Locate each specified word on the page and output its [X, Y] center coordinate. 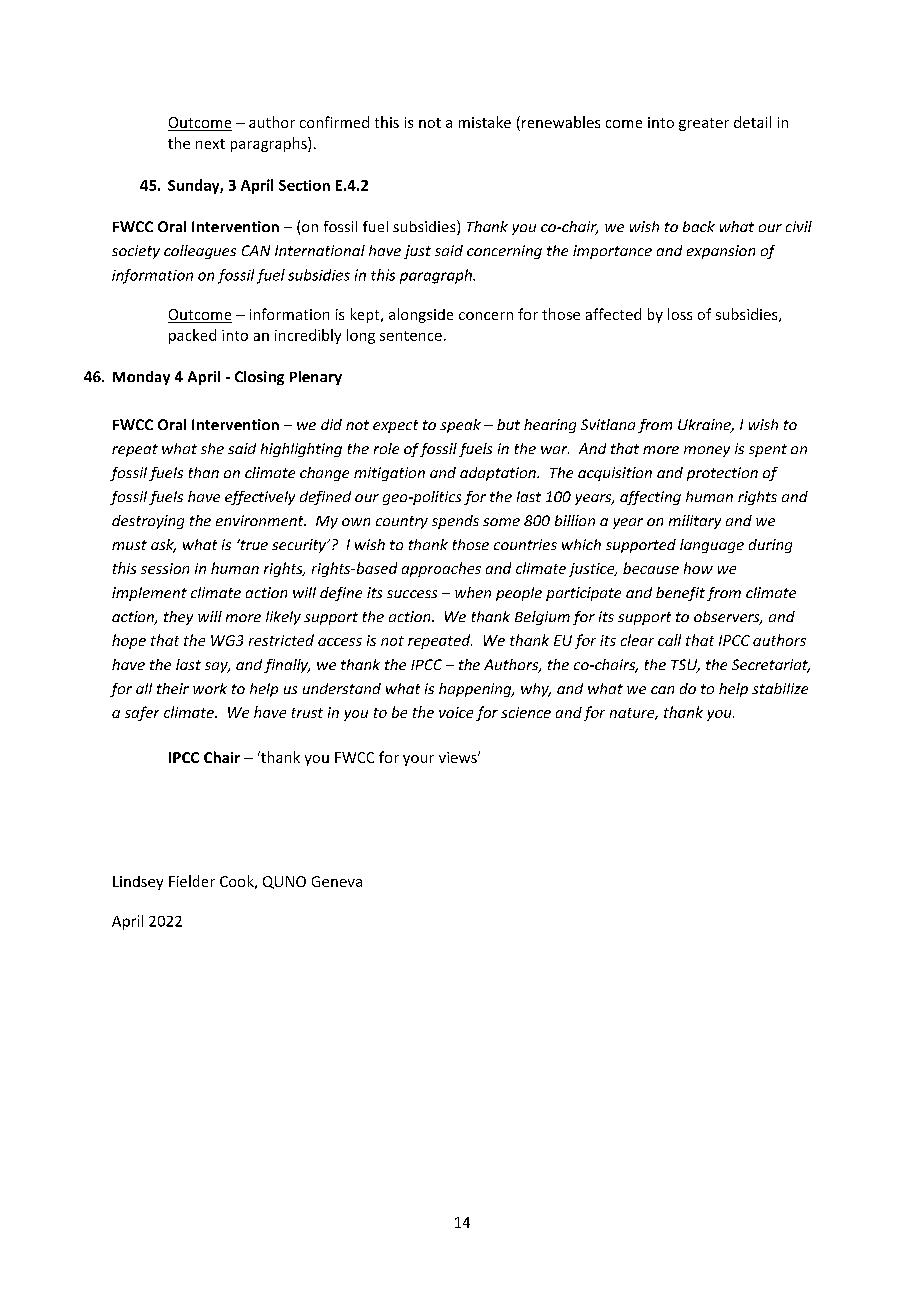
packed [192, 336]
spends [455, 522]
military [695, 522]
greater [704, 124]
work [210, 688]
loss [680, 314]
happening [476, 690]
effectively [260, 498]
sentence [411, 336]
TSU [685, 666]
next [210, 144]
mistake [485, 122]
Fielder [192, 881]
